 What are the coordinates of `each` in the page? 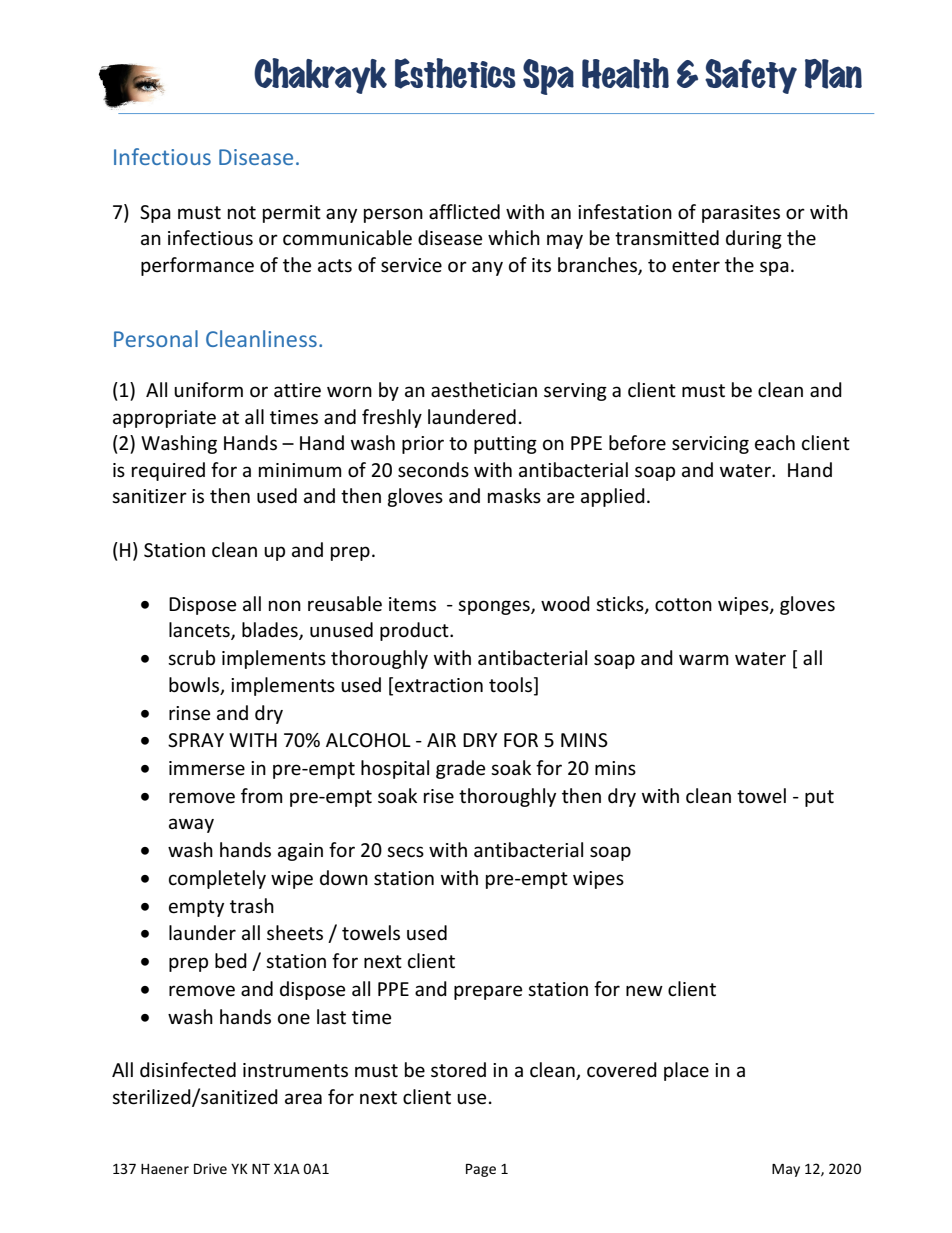 It's located at (775, 443).
